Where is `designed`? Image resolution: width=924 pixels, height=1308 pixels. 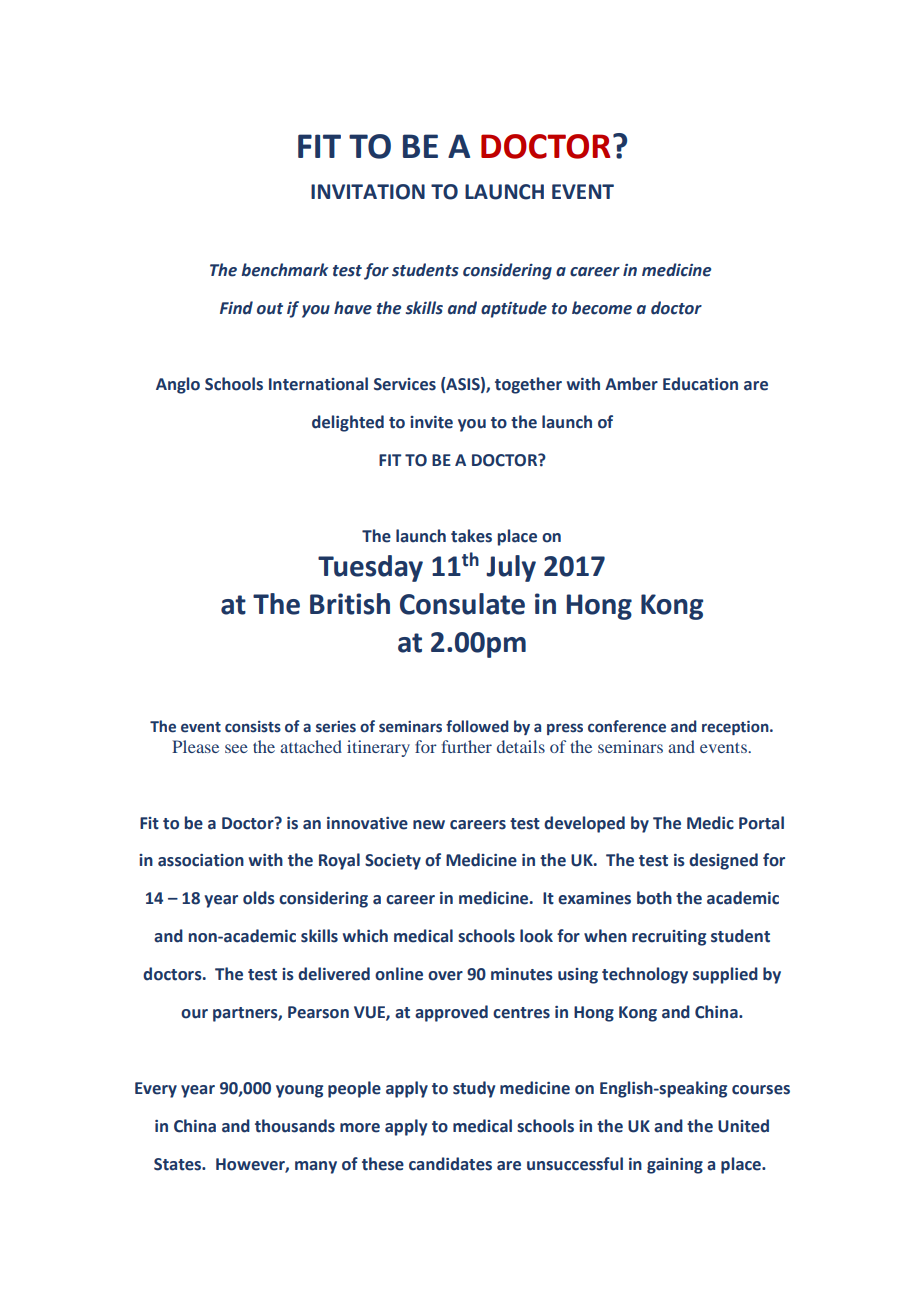
designed is located at coordinates (723, 861).
